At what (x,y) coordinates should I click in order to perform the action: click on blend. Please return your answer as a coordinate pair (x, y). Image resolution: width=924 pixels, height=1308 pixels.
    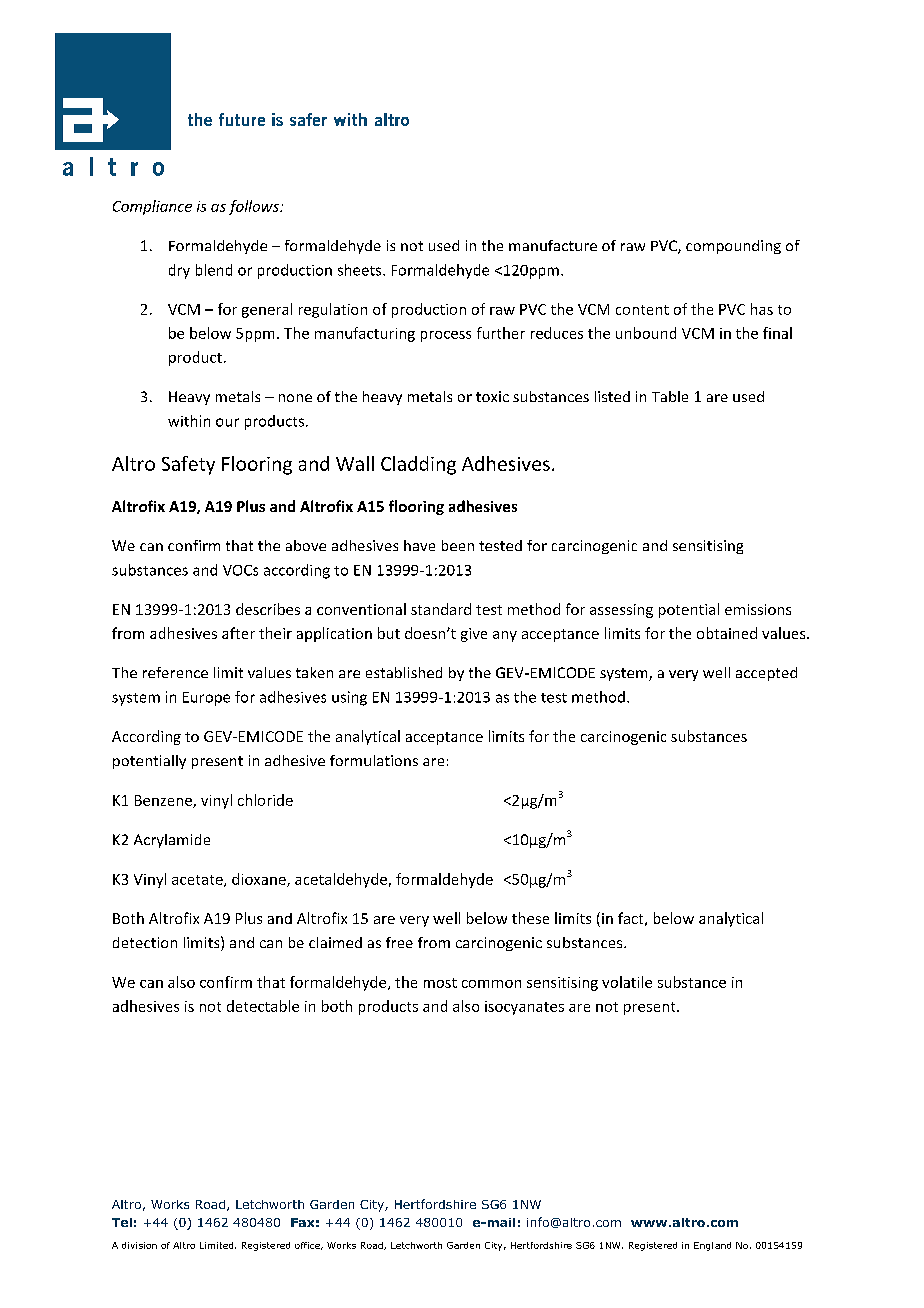
    Looking at the image, I should click on (214, 270).
